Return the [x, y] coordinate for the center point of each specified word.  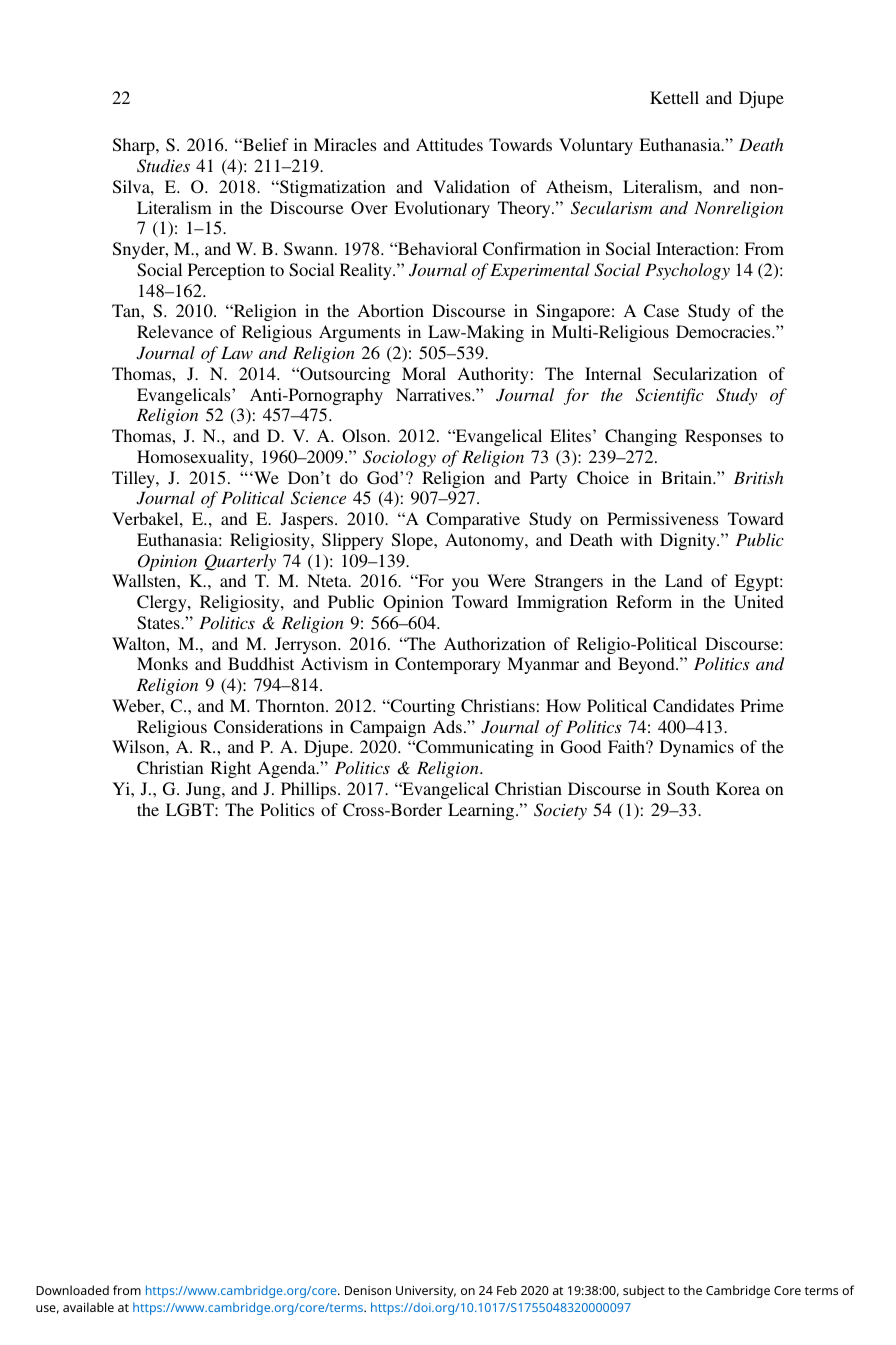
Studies [163, 166]
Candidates [693, 706]
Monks [162, 663]
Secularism [611, 208]
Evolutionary [442, 209]
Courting [421, 707]
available [88, 1307]
